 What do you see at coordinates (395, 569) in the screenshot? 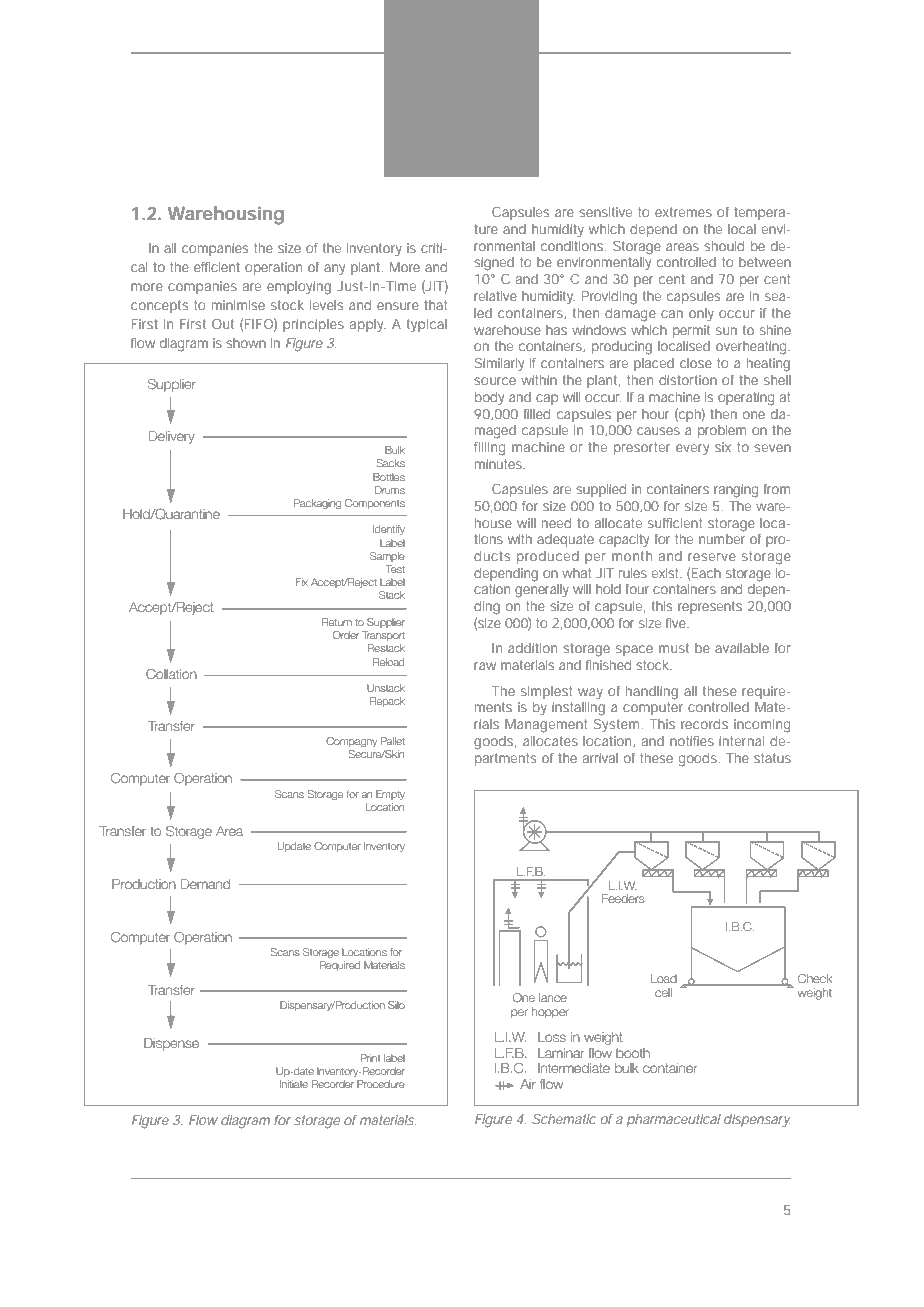
I see `Test` at bounding box center [395, 569].
